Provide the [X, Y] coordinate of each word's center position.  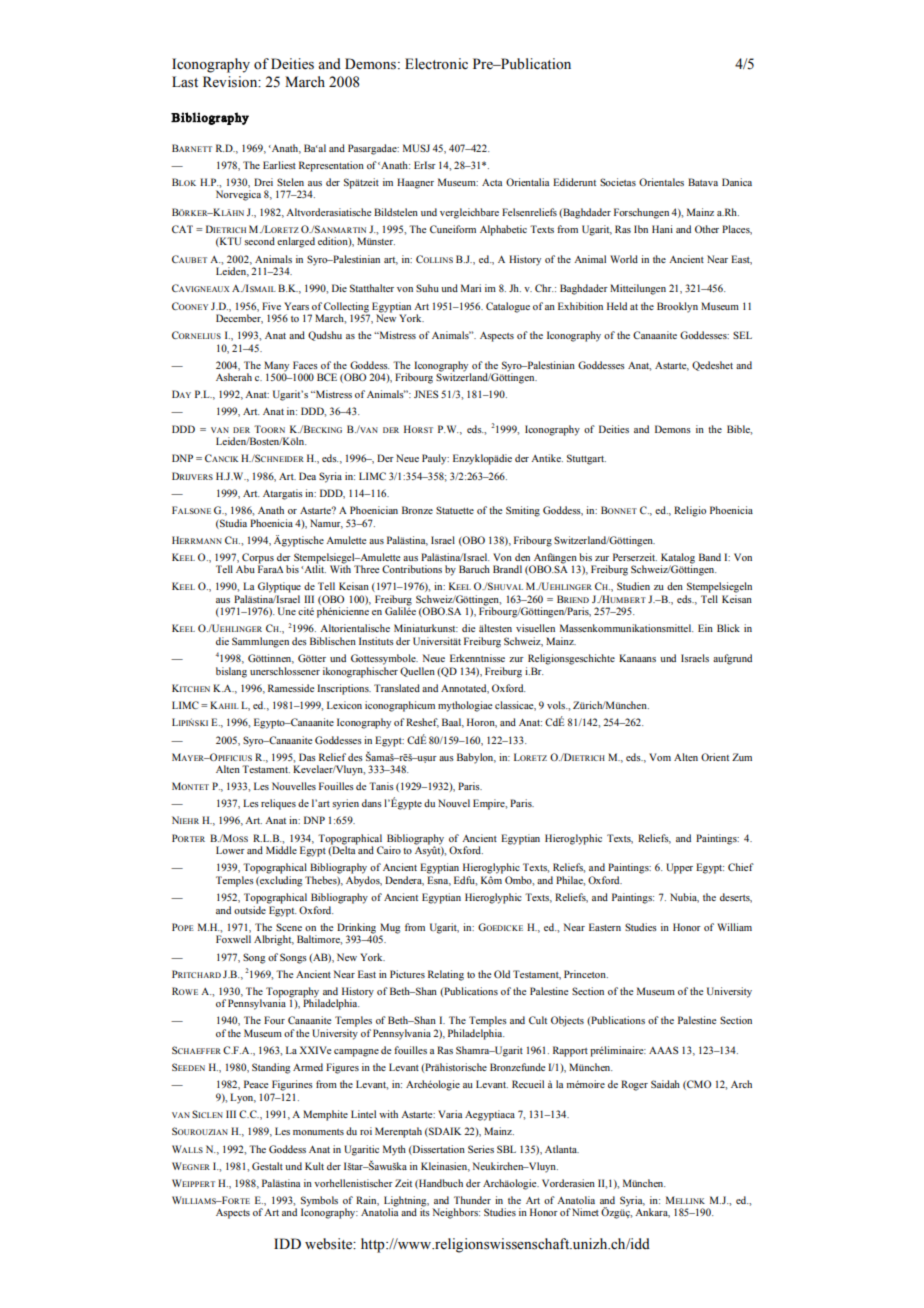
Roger [634, 1085]
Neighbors [456, 1213]
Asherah [234, 377]
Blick [728, 628]
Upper [679, 868]
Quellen [417, 672]
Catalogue [508, 307]
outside [250, 910]
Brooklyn [677, 307]
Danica [737, 182]
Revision [231, 82]
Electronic [436, 64]
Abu [245, 569]
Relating [446, 975]
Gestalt [267, 1166]
